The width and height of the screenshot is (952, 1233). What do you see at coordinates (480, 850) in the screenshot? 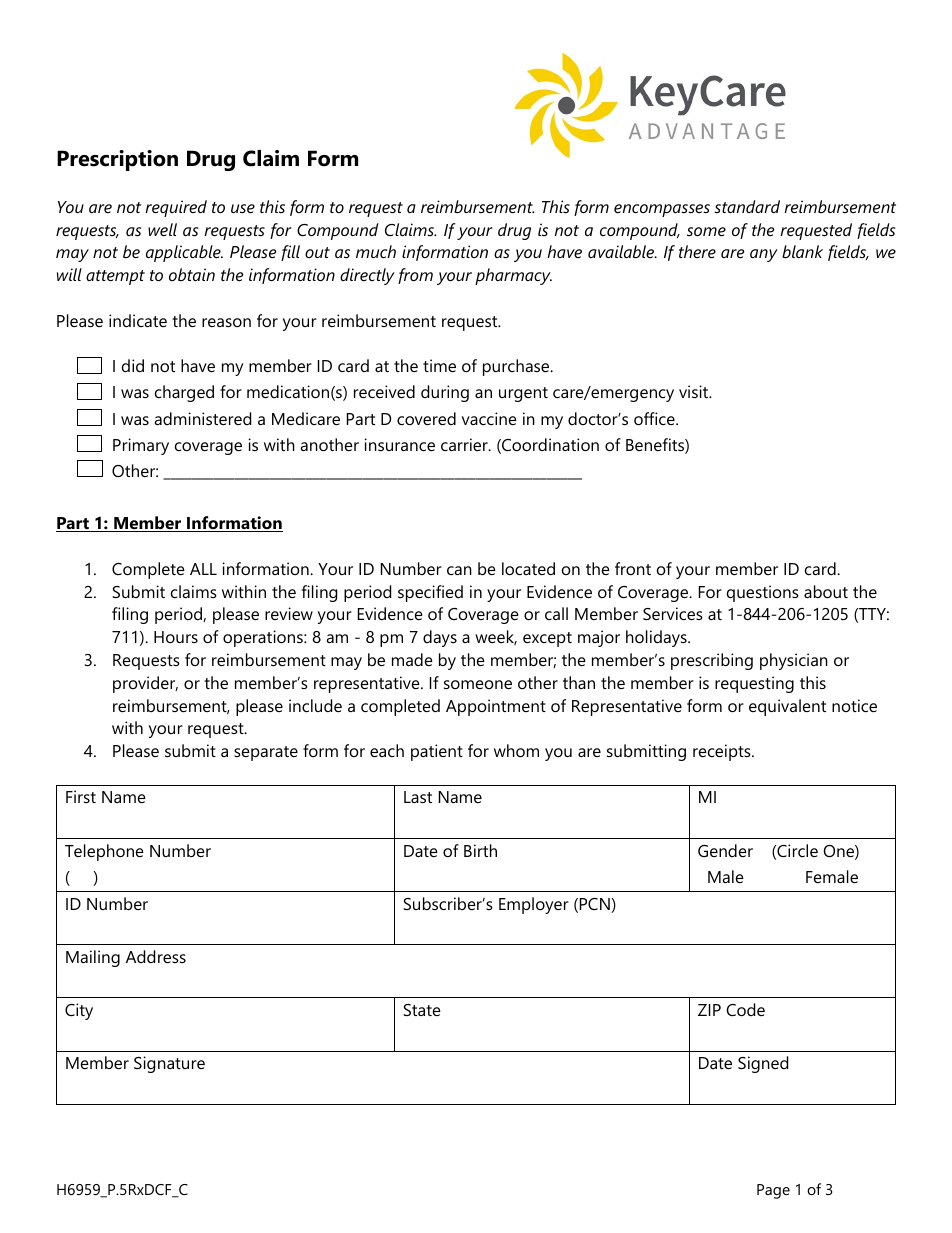
I see `Birth` at bounding box center [480, 850].
